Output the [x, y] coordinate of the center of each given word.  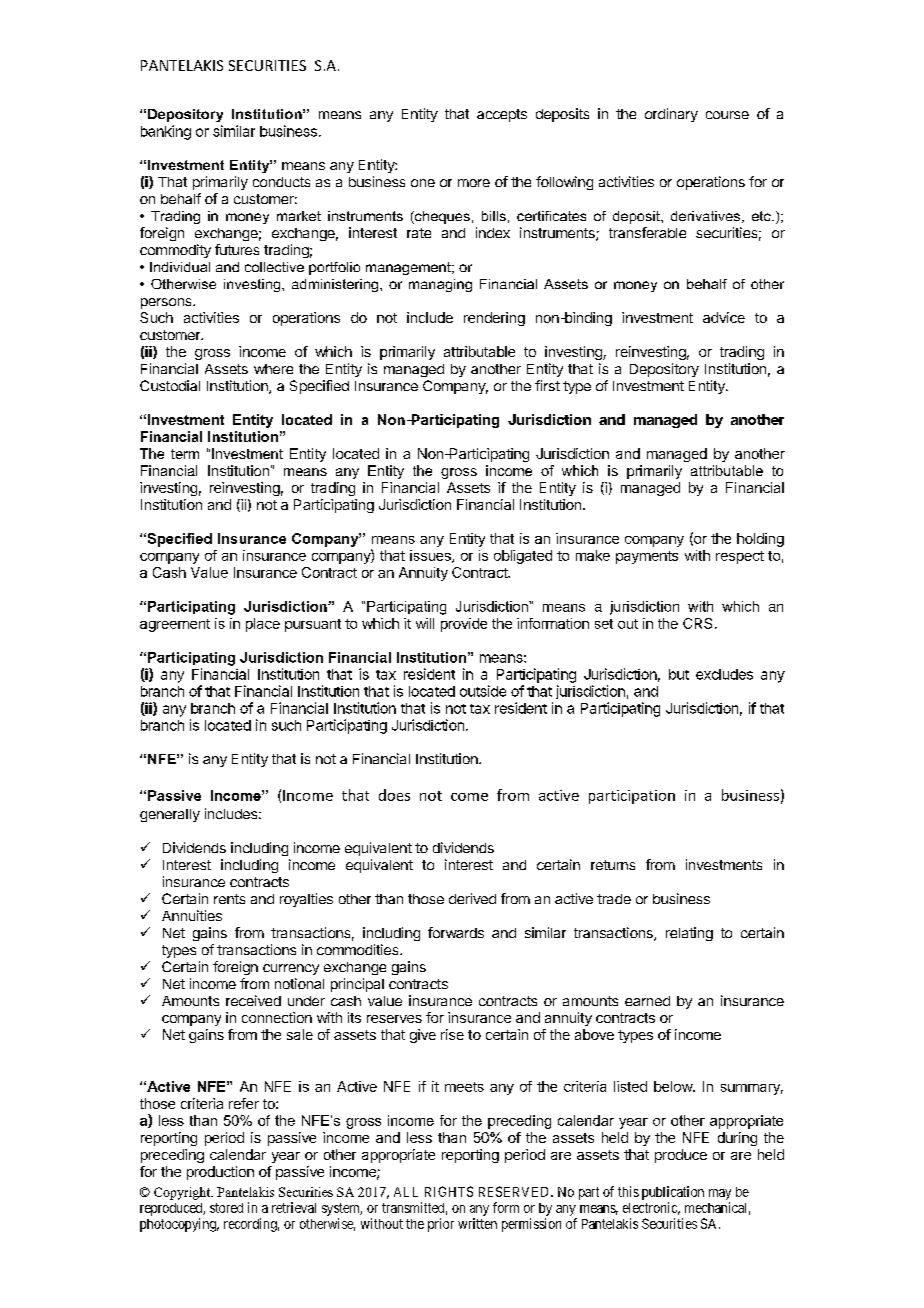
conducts [281, 182]
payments [647, 557]
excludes [724, 674]
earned [647, 1001]
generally [170, 815]
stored [226, 1208]
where [273, 369]
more [474, 183]
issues [431, 556]
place [263, 625]
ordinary [671, 115]
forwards [456, 932]
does [394, 795]
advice [724, 317]
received [253, 1000]
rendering [494, 319]
